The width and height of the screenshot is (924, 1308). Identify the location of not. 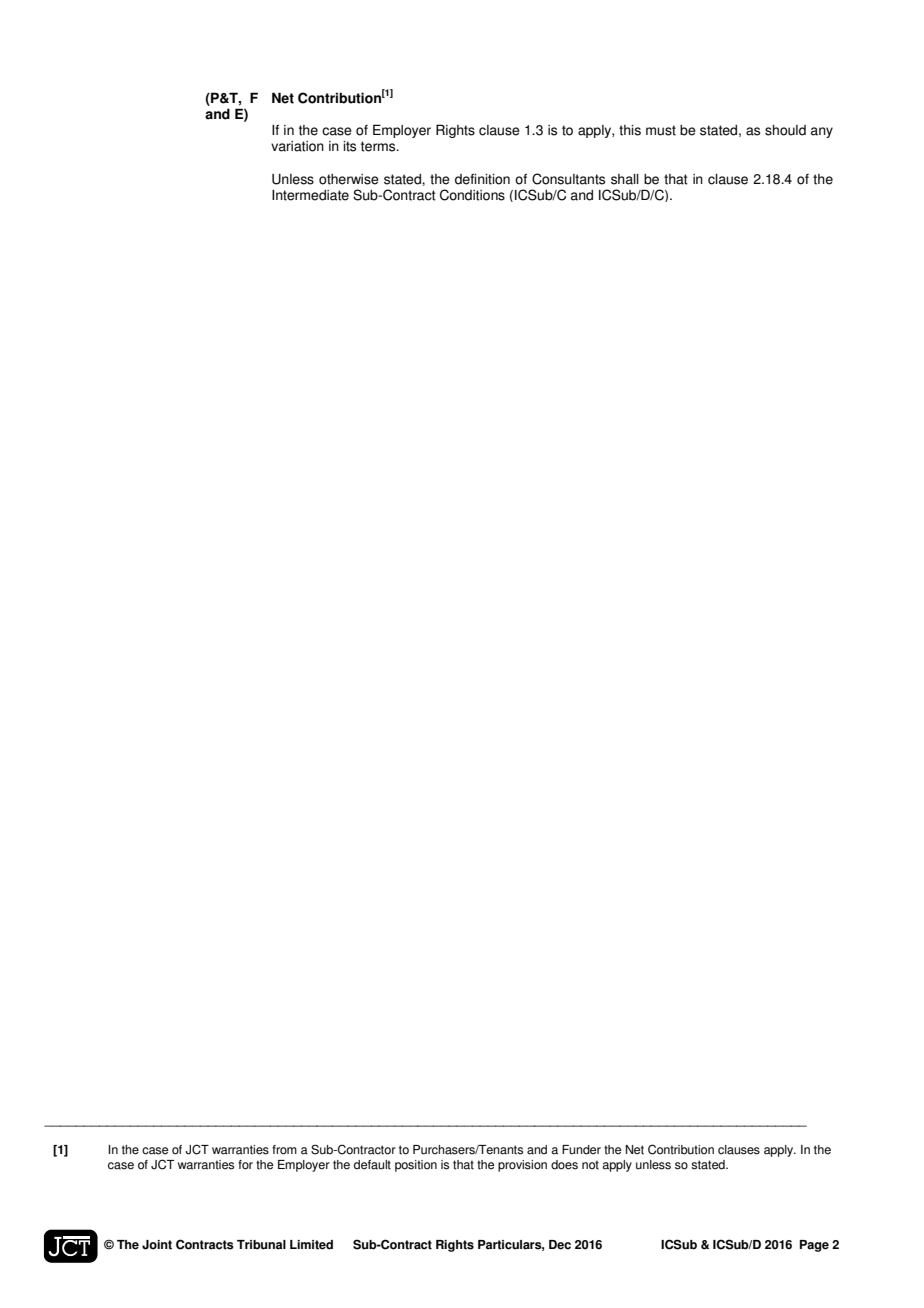
(590, 1165).
